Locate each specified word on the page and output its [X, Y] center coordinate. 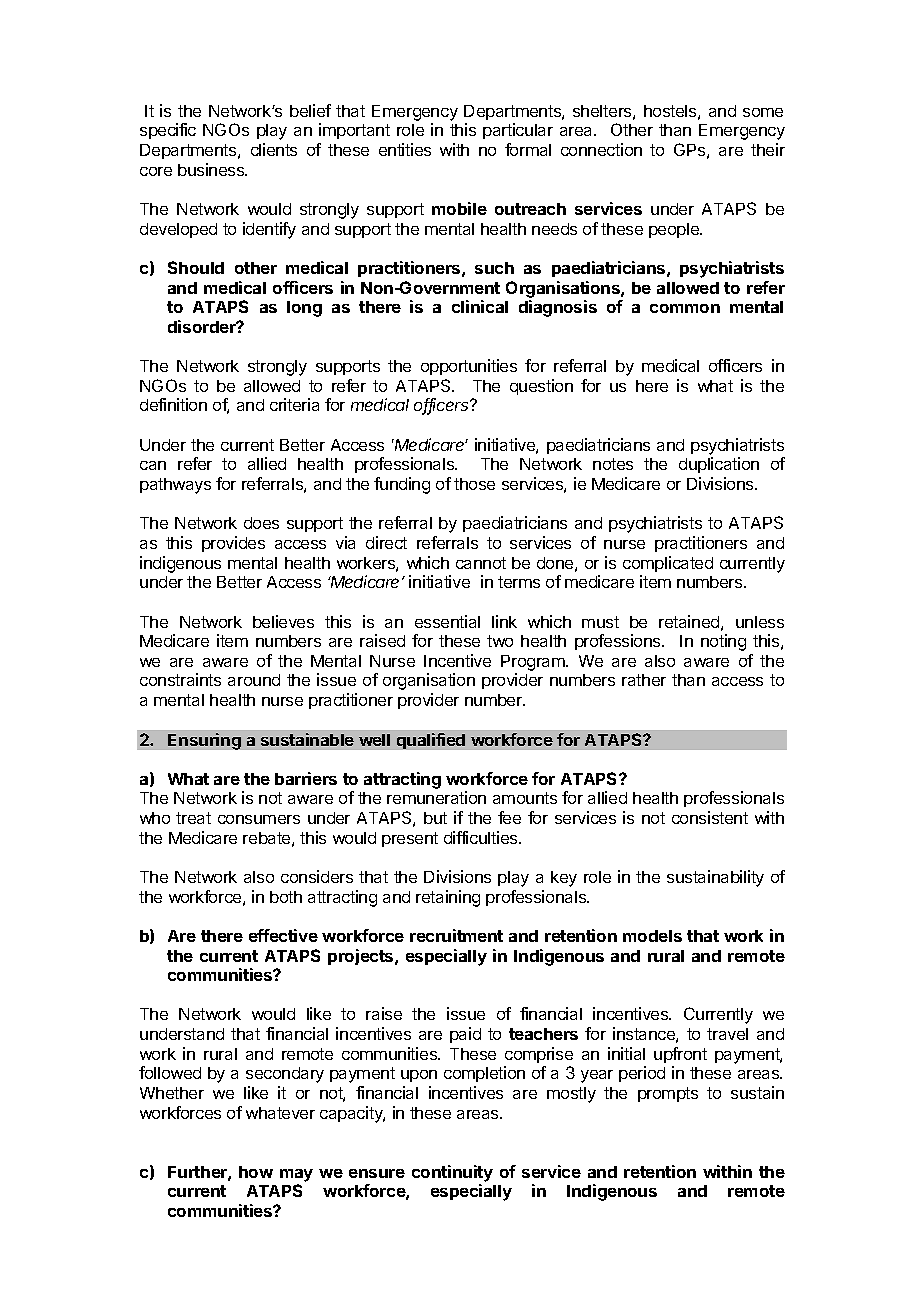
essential [447, 621]
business [212, 169]
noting [723, 642]
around [254, 680]
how [256, 1172]
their [768, 149]
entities [405, 149]
